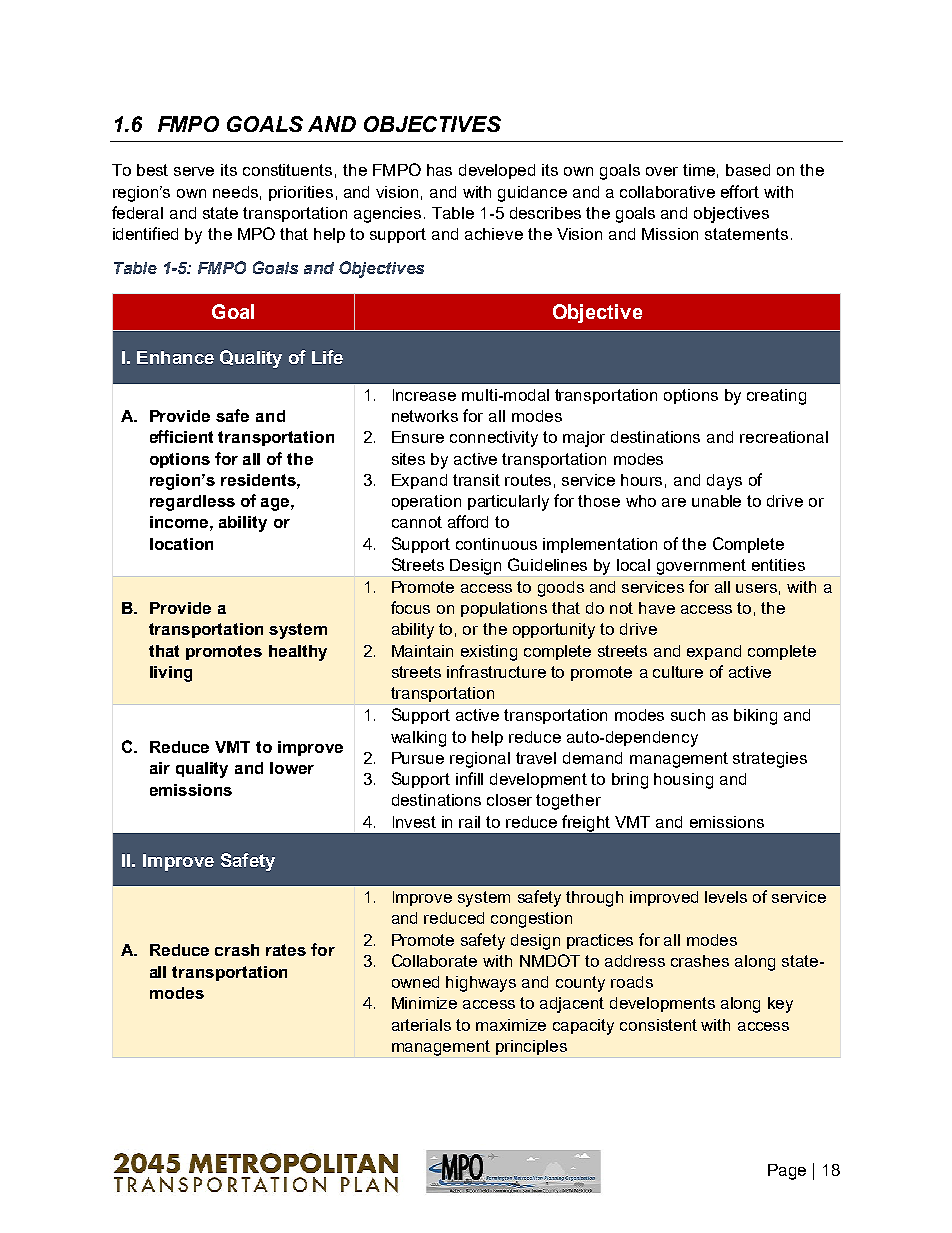 Image resolution: width=952 pixels, height=1233 pixels. What do you see at coordinates (192, 503) in the screenshot?
I see `regardless` at bounding box center [192, 503].
